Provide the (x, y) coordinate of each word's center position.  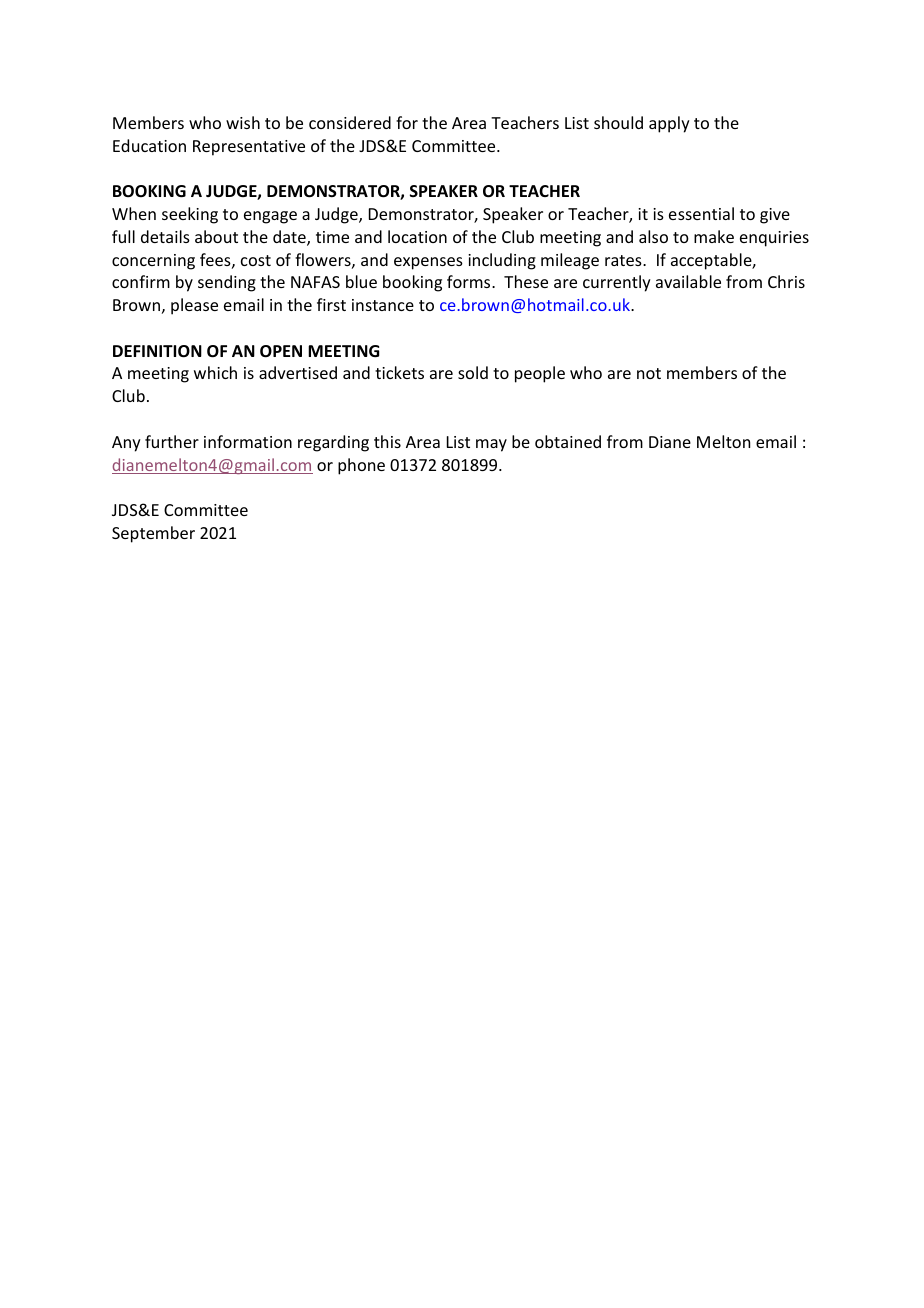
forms (470, 281)
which (215, 372)
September (153, 534)
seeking (190, 215)
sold (473, 372)
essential (701, 213)
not (649, 373)
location (417, 236)
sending (227, 283)
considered (350, 122)
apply (669, 124)
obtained (568, 441)
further (172, 441)
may (491, 445)
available (688, 281)
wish (243, 122)
